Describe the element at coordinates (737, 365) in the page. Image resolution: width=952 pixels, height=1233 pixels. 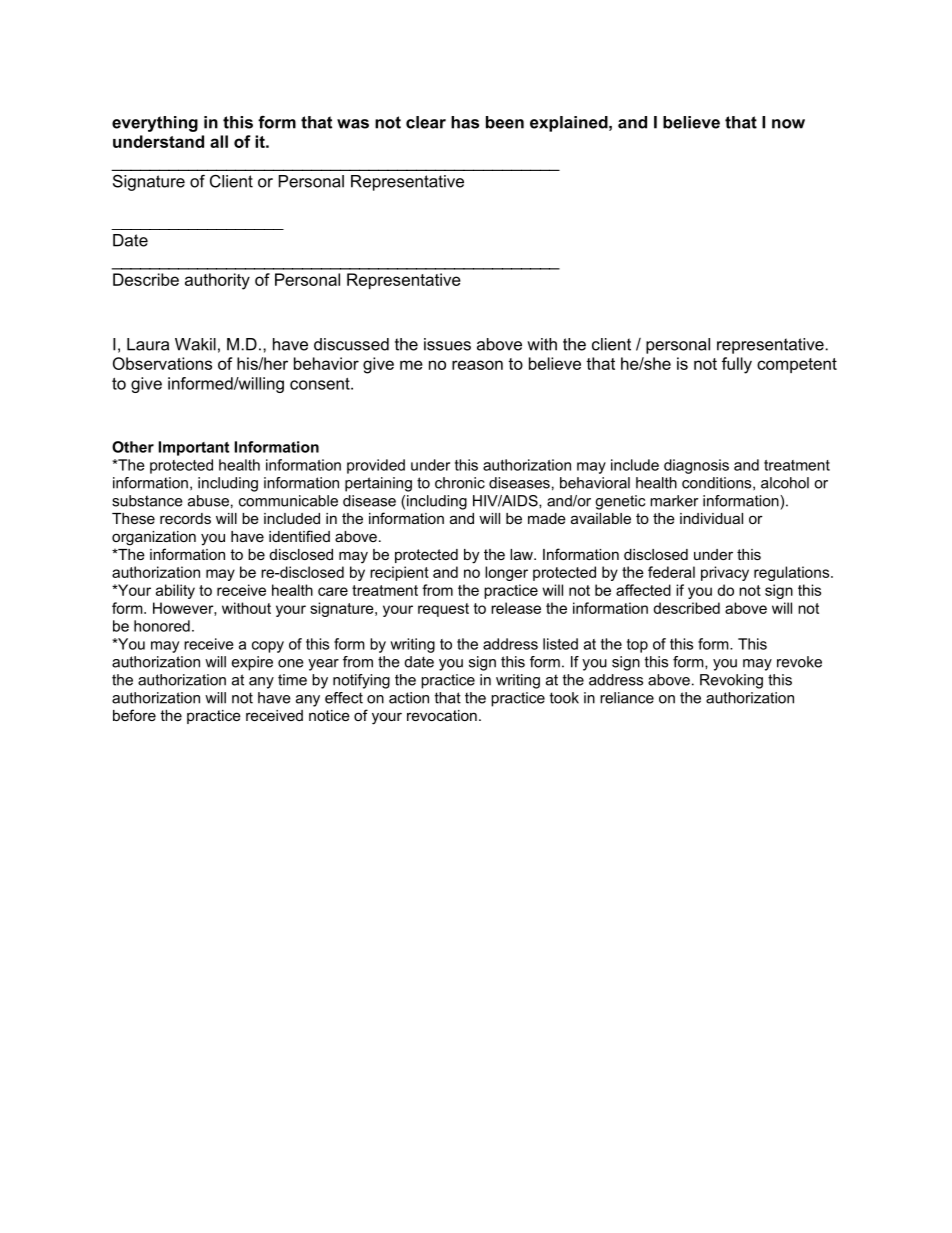
I see `fully` at that location.
